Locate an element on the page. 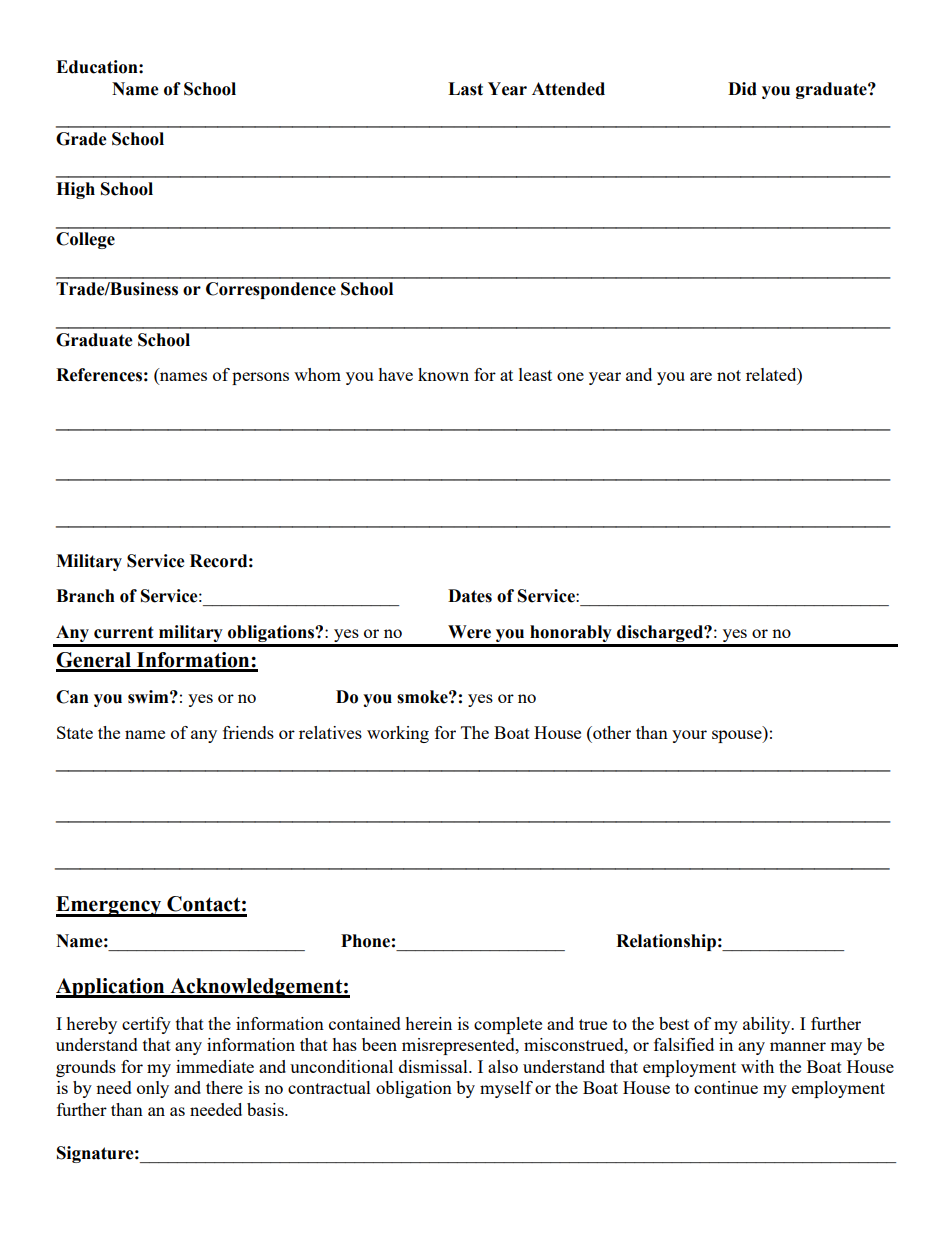  known is located at coordinates (443, 374).
